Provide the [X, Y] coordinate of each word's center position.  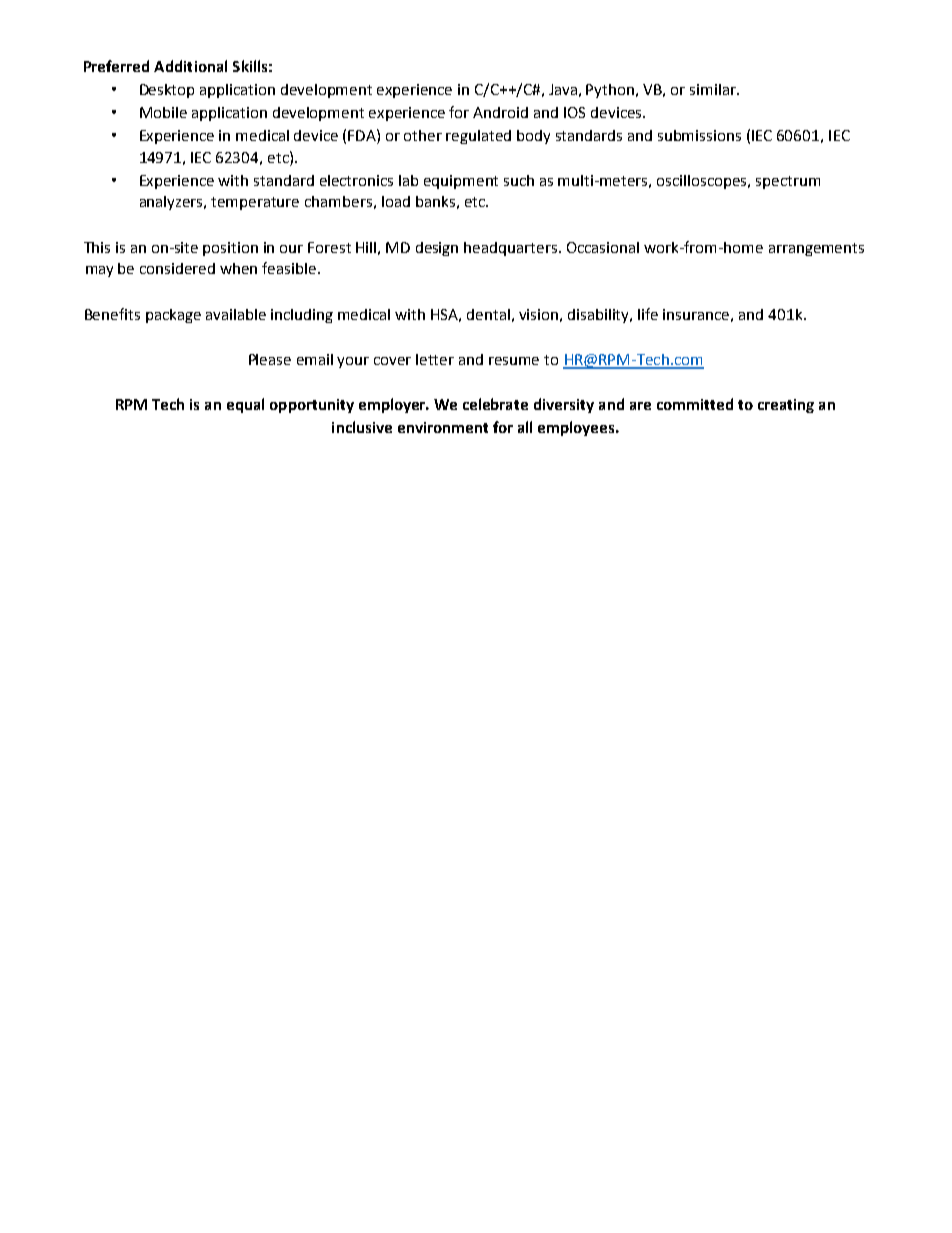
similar [714, 89]
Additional [190, 66]
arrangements [816, 249]
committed [695, 404]
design [437, 249]
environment [443, 427]
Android [500, 112]
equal [245, 405]
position [230, 249]
